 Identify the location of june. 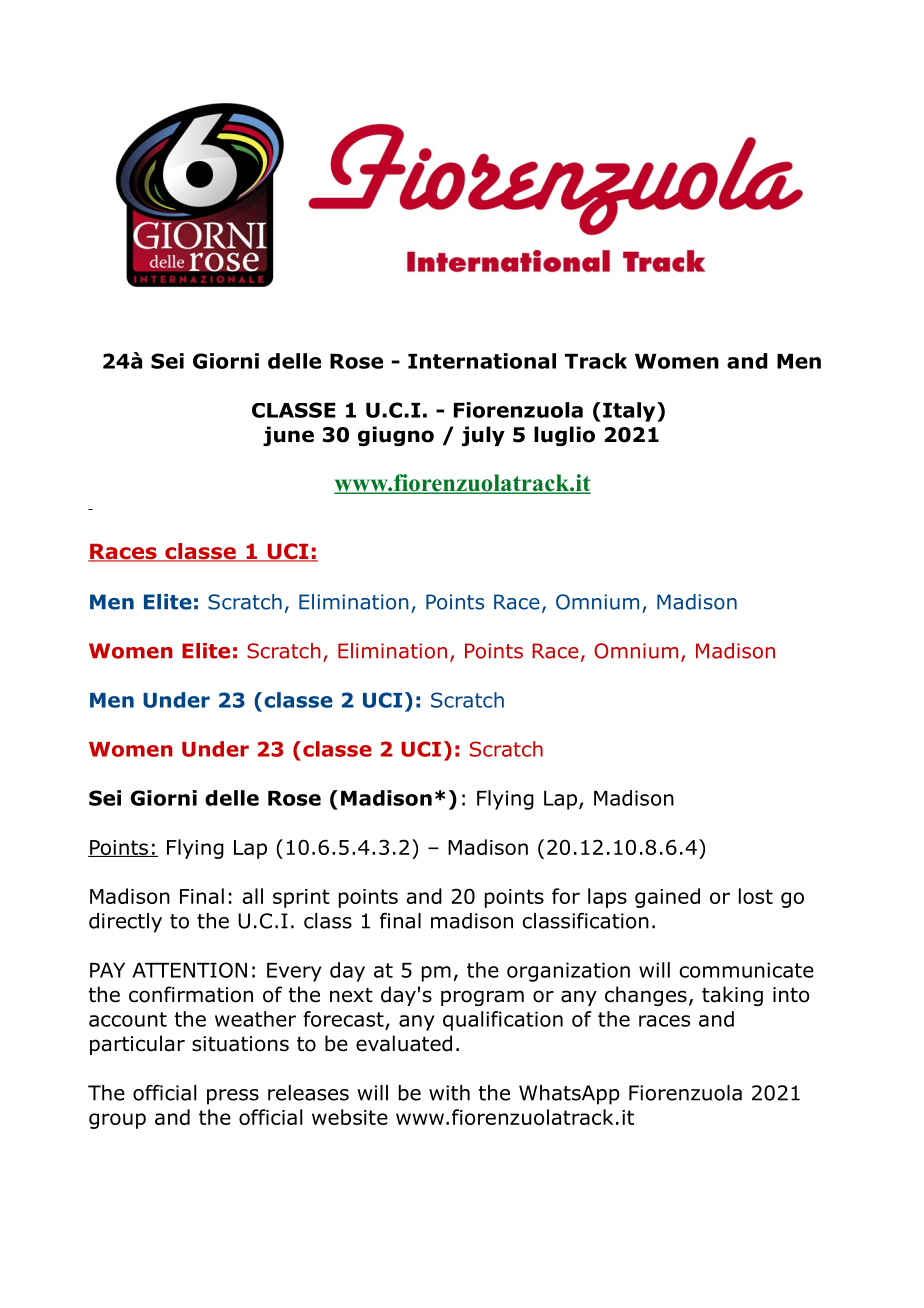
(288, 436).
